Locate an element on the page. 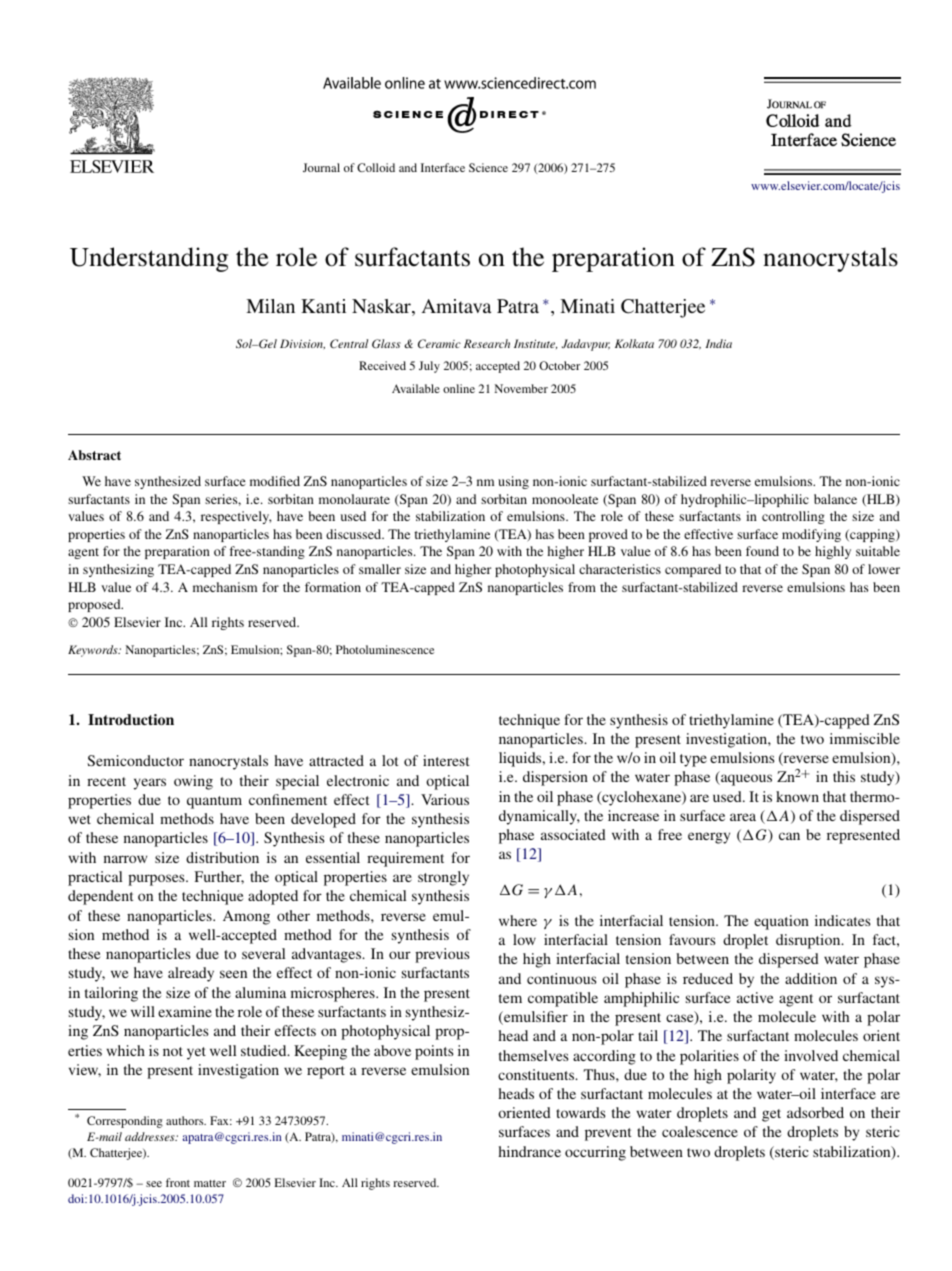 The height and width of the image is (1271, 952). Photoluminescence is located at coordinates (385, 649).
